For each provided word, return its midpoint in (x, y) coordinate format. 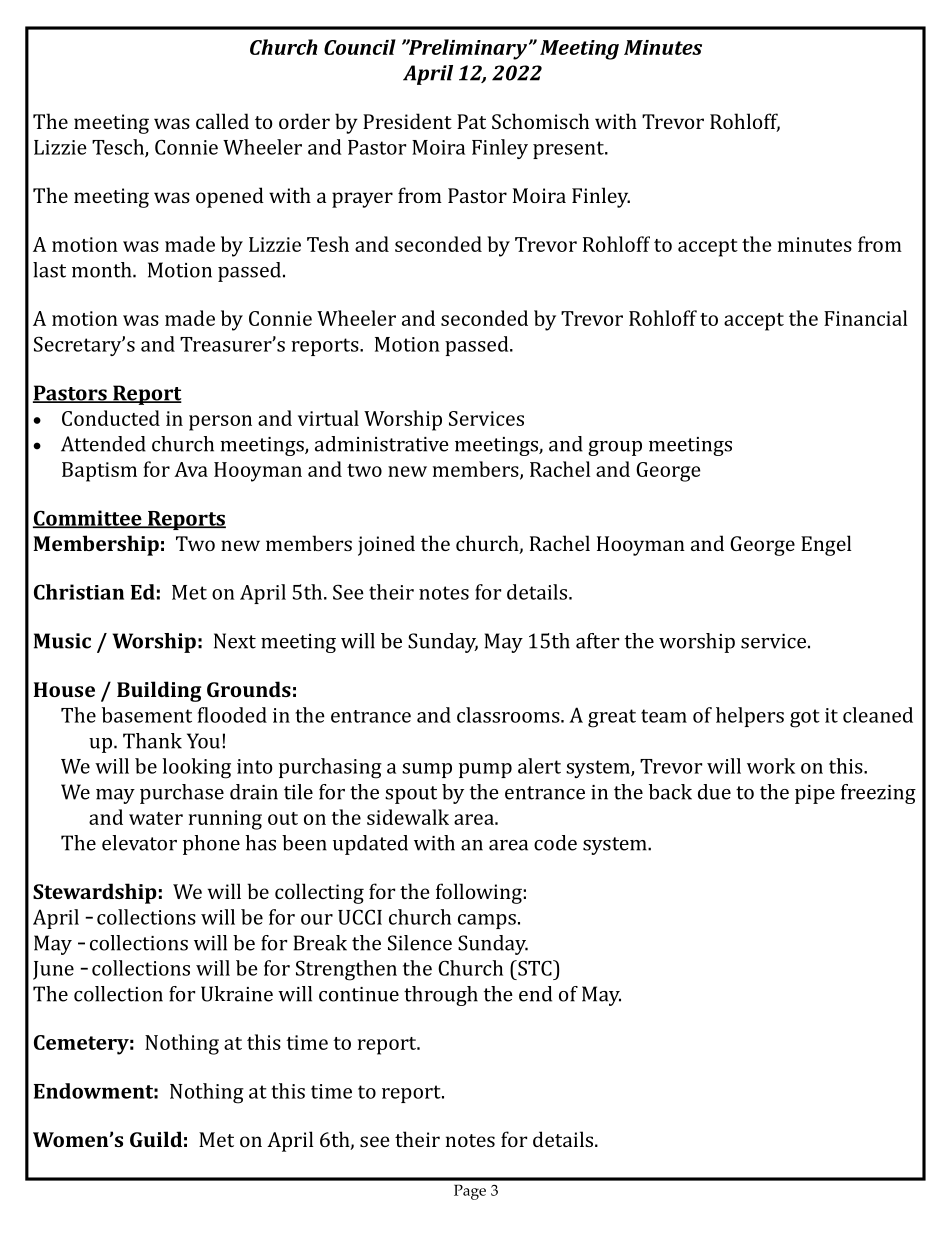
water (156, 818)
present (569, 150)
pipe (815, 794)
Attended (103, 444)
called (222, 121)
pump (485, 770)
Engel (826, 545)
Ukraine (237, 994)
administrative (382, 444)
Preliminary (466, 49)
